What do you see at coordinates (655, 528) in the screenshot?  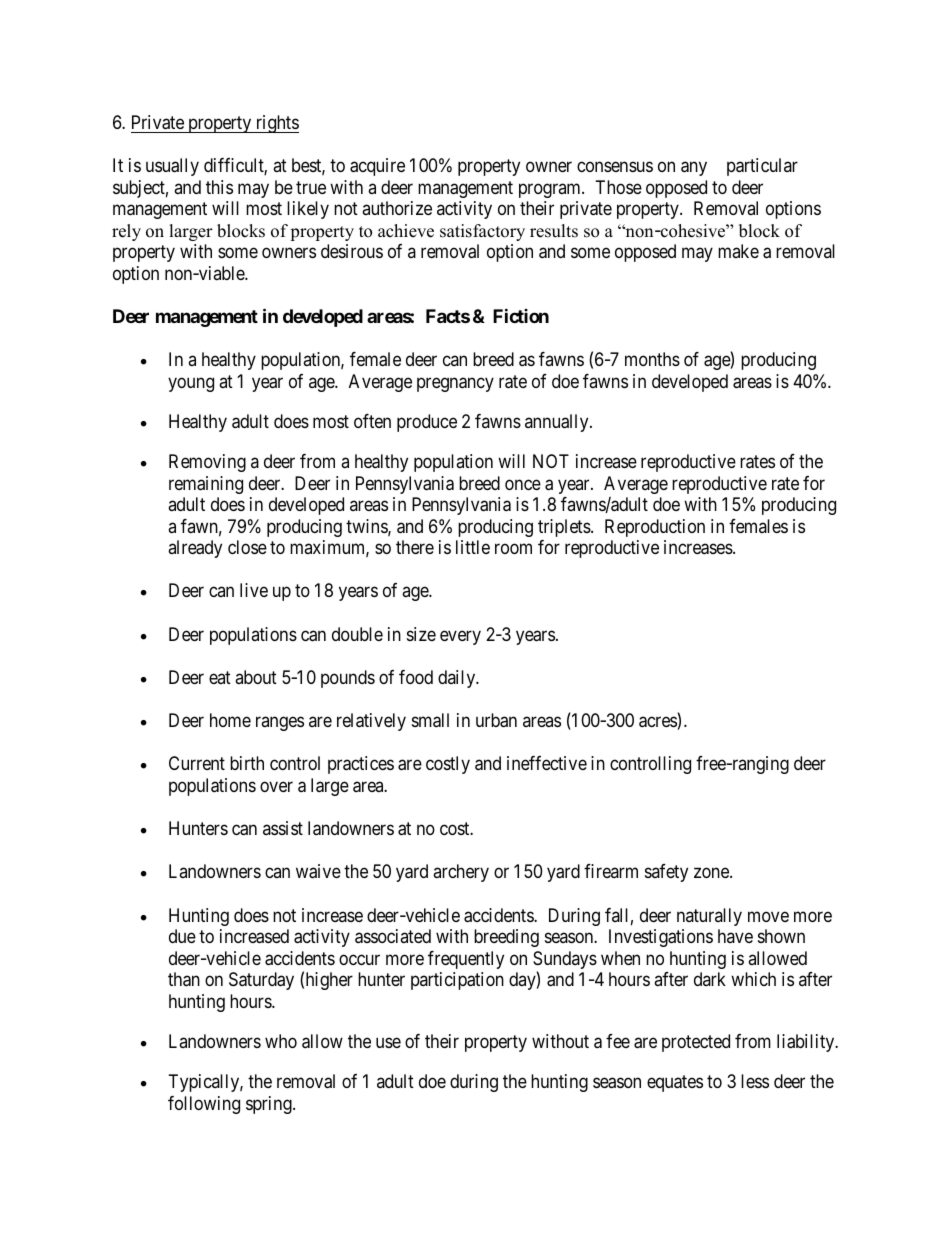 I see `Reproduction` at bounding box center [655, 528].
